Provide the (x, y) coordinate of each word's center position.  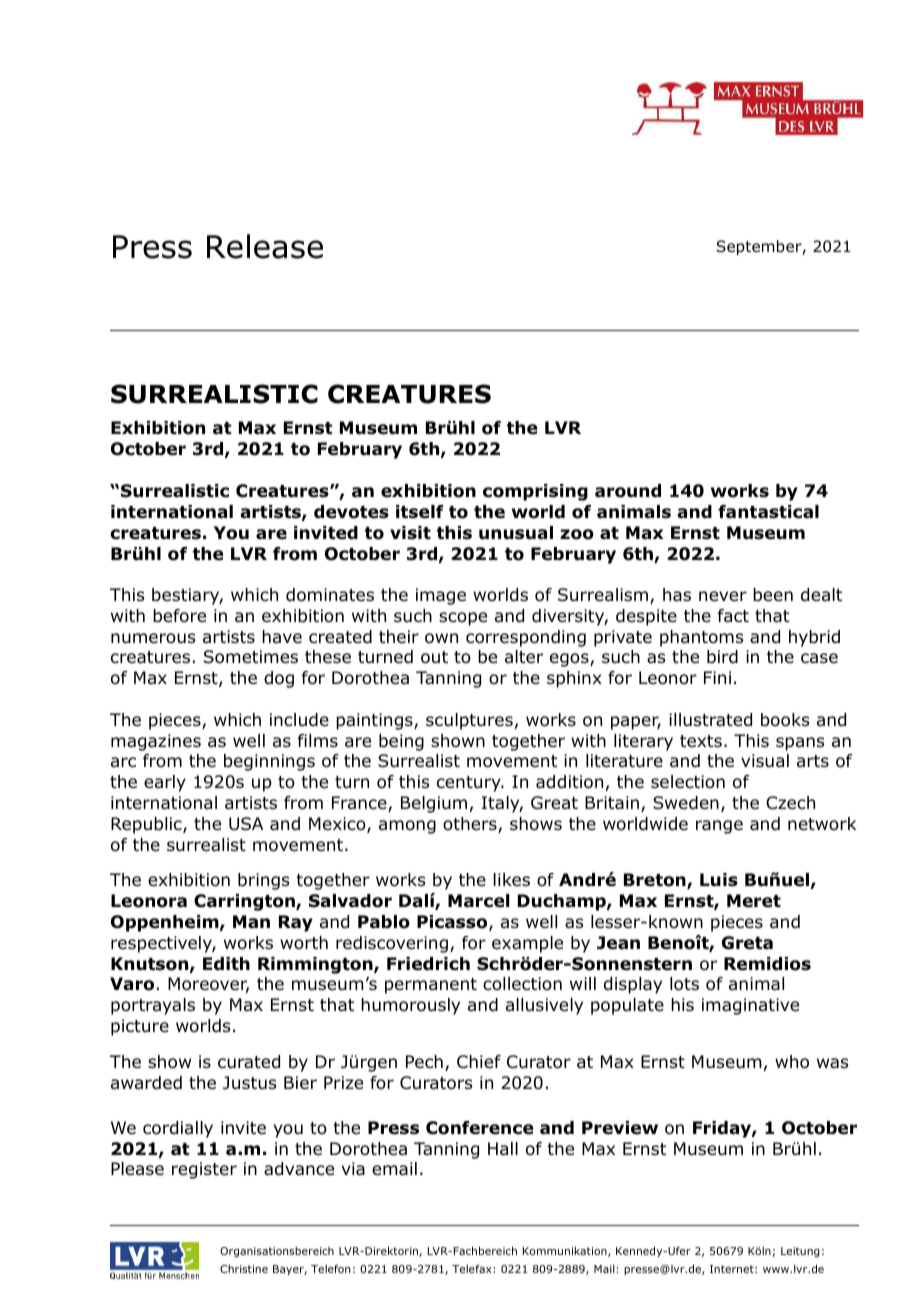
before (179, 616)
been (773, 595)
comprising (535, 492)
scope (463, 619)
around (628, 491)
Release (265, 246)
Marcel (478, 901)
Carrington (245, 902)
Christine (244, 1269)
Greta (747, 943)
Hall (503, 1149)
